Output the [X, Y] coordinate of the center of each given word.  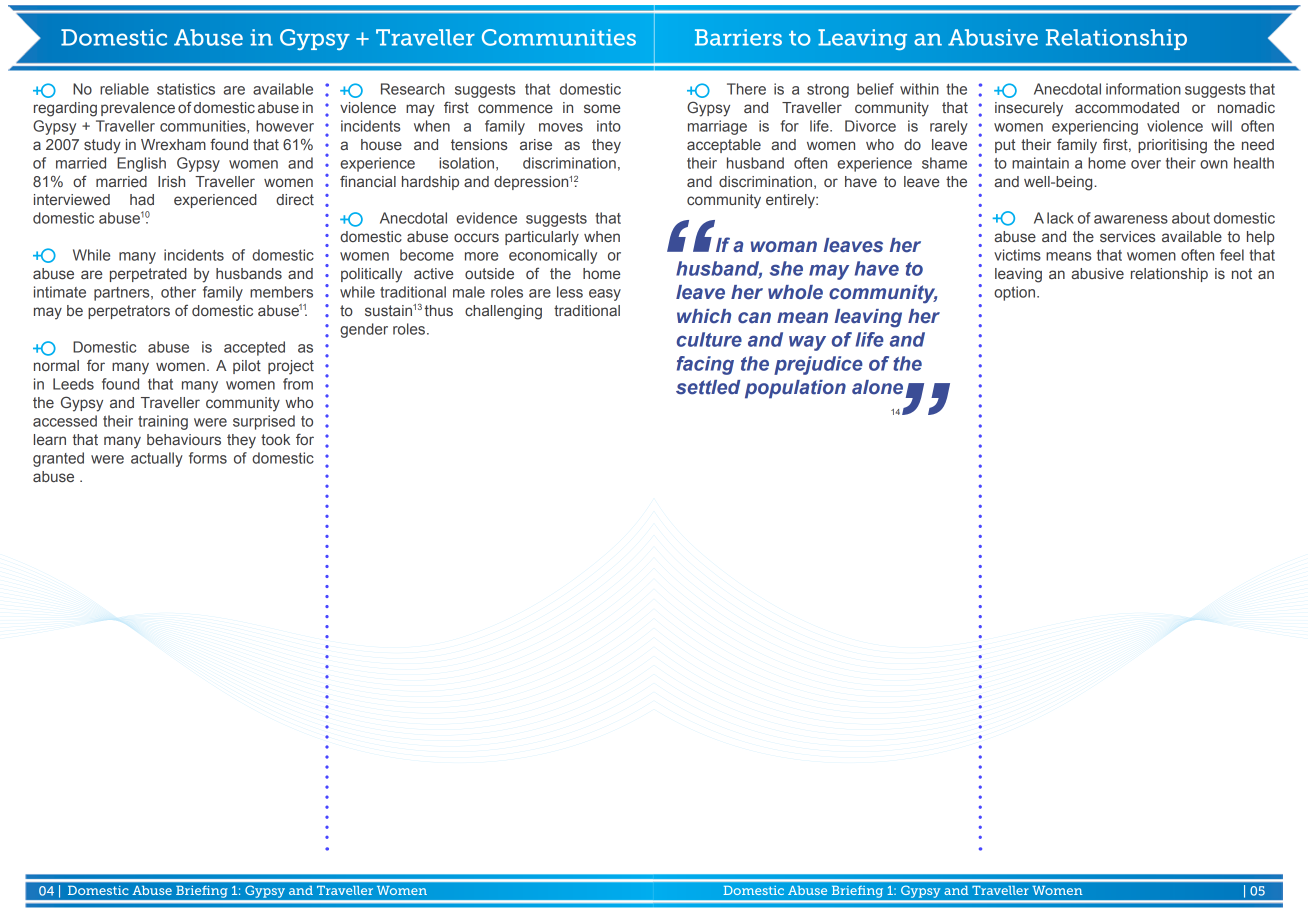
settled [708, 387]
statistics [186, 89]
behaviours [184, 439]
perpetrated [148, 275]
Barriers [738, 37]
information [1143, 89]
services [1127, 236]
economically [553, 256]
